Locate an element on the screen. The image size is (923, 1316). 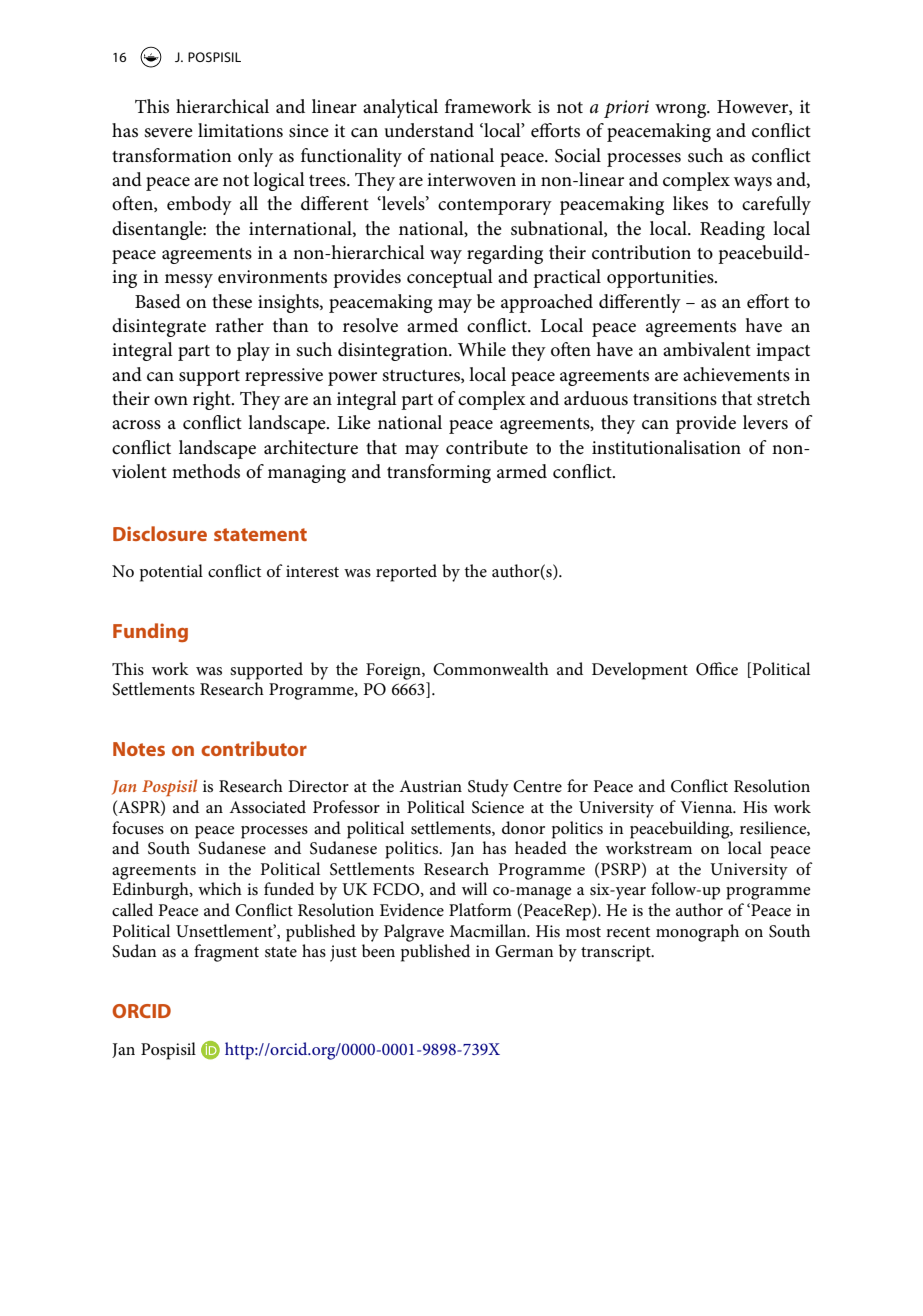
While is located at coordinates (482, 349).
